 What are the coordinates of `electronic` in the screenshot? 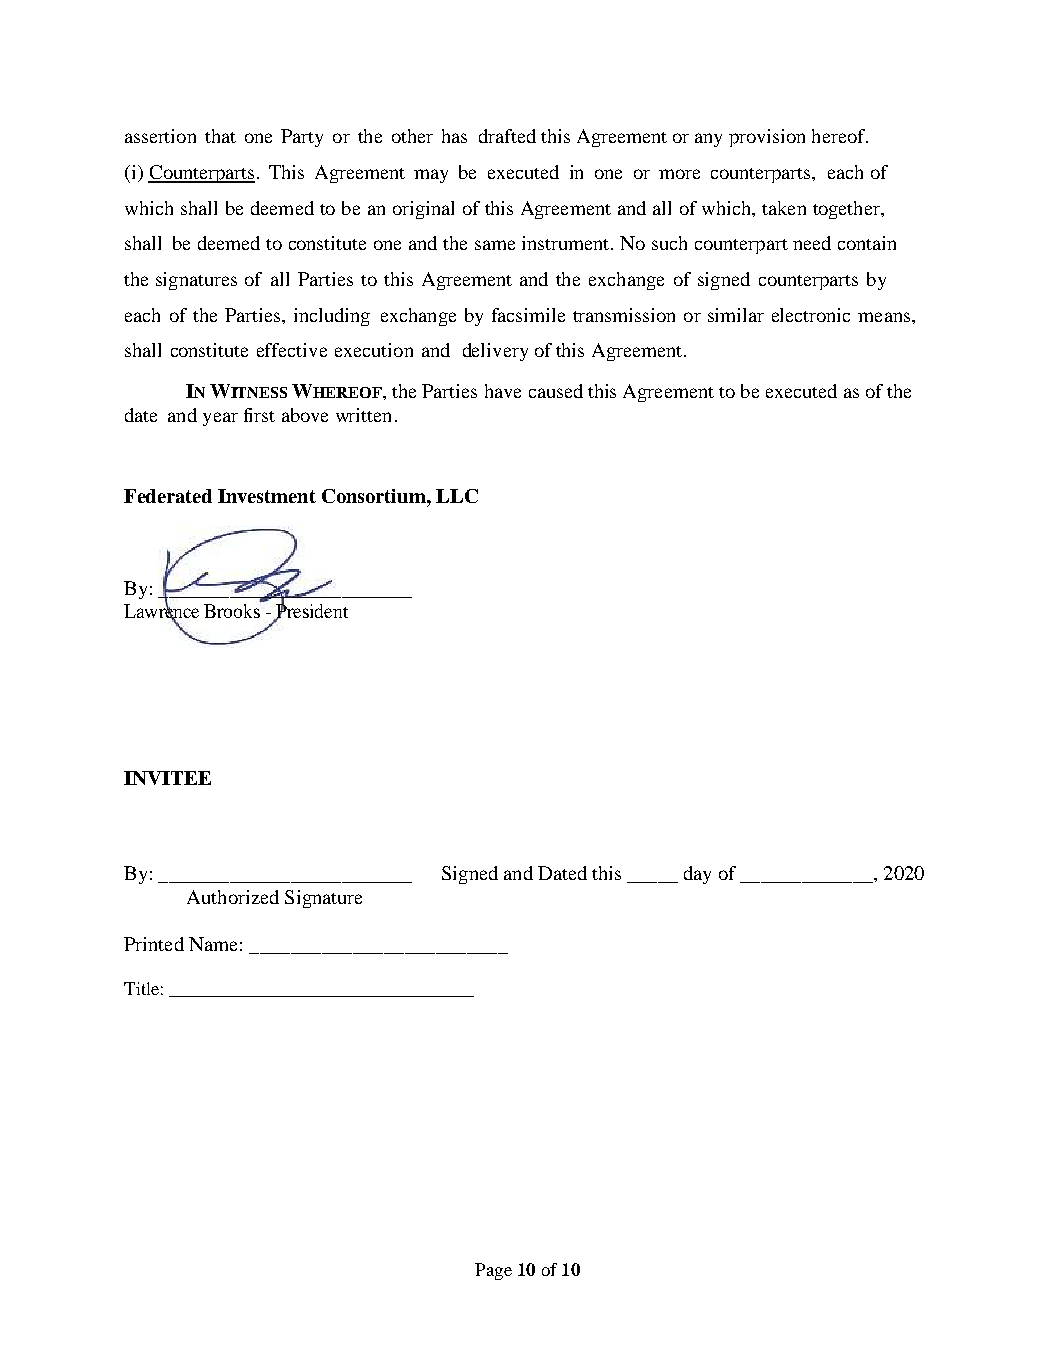 It's located at (811, 315).
